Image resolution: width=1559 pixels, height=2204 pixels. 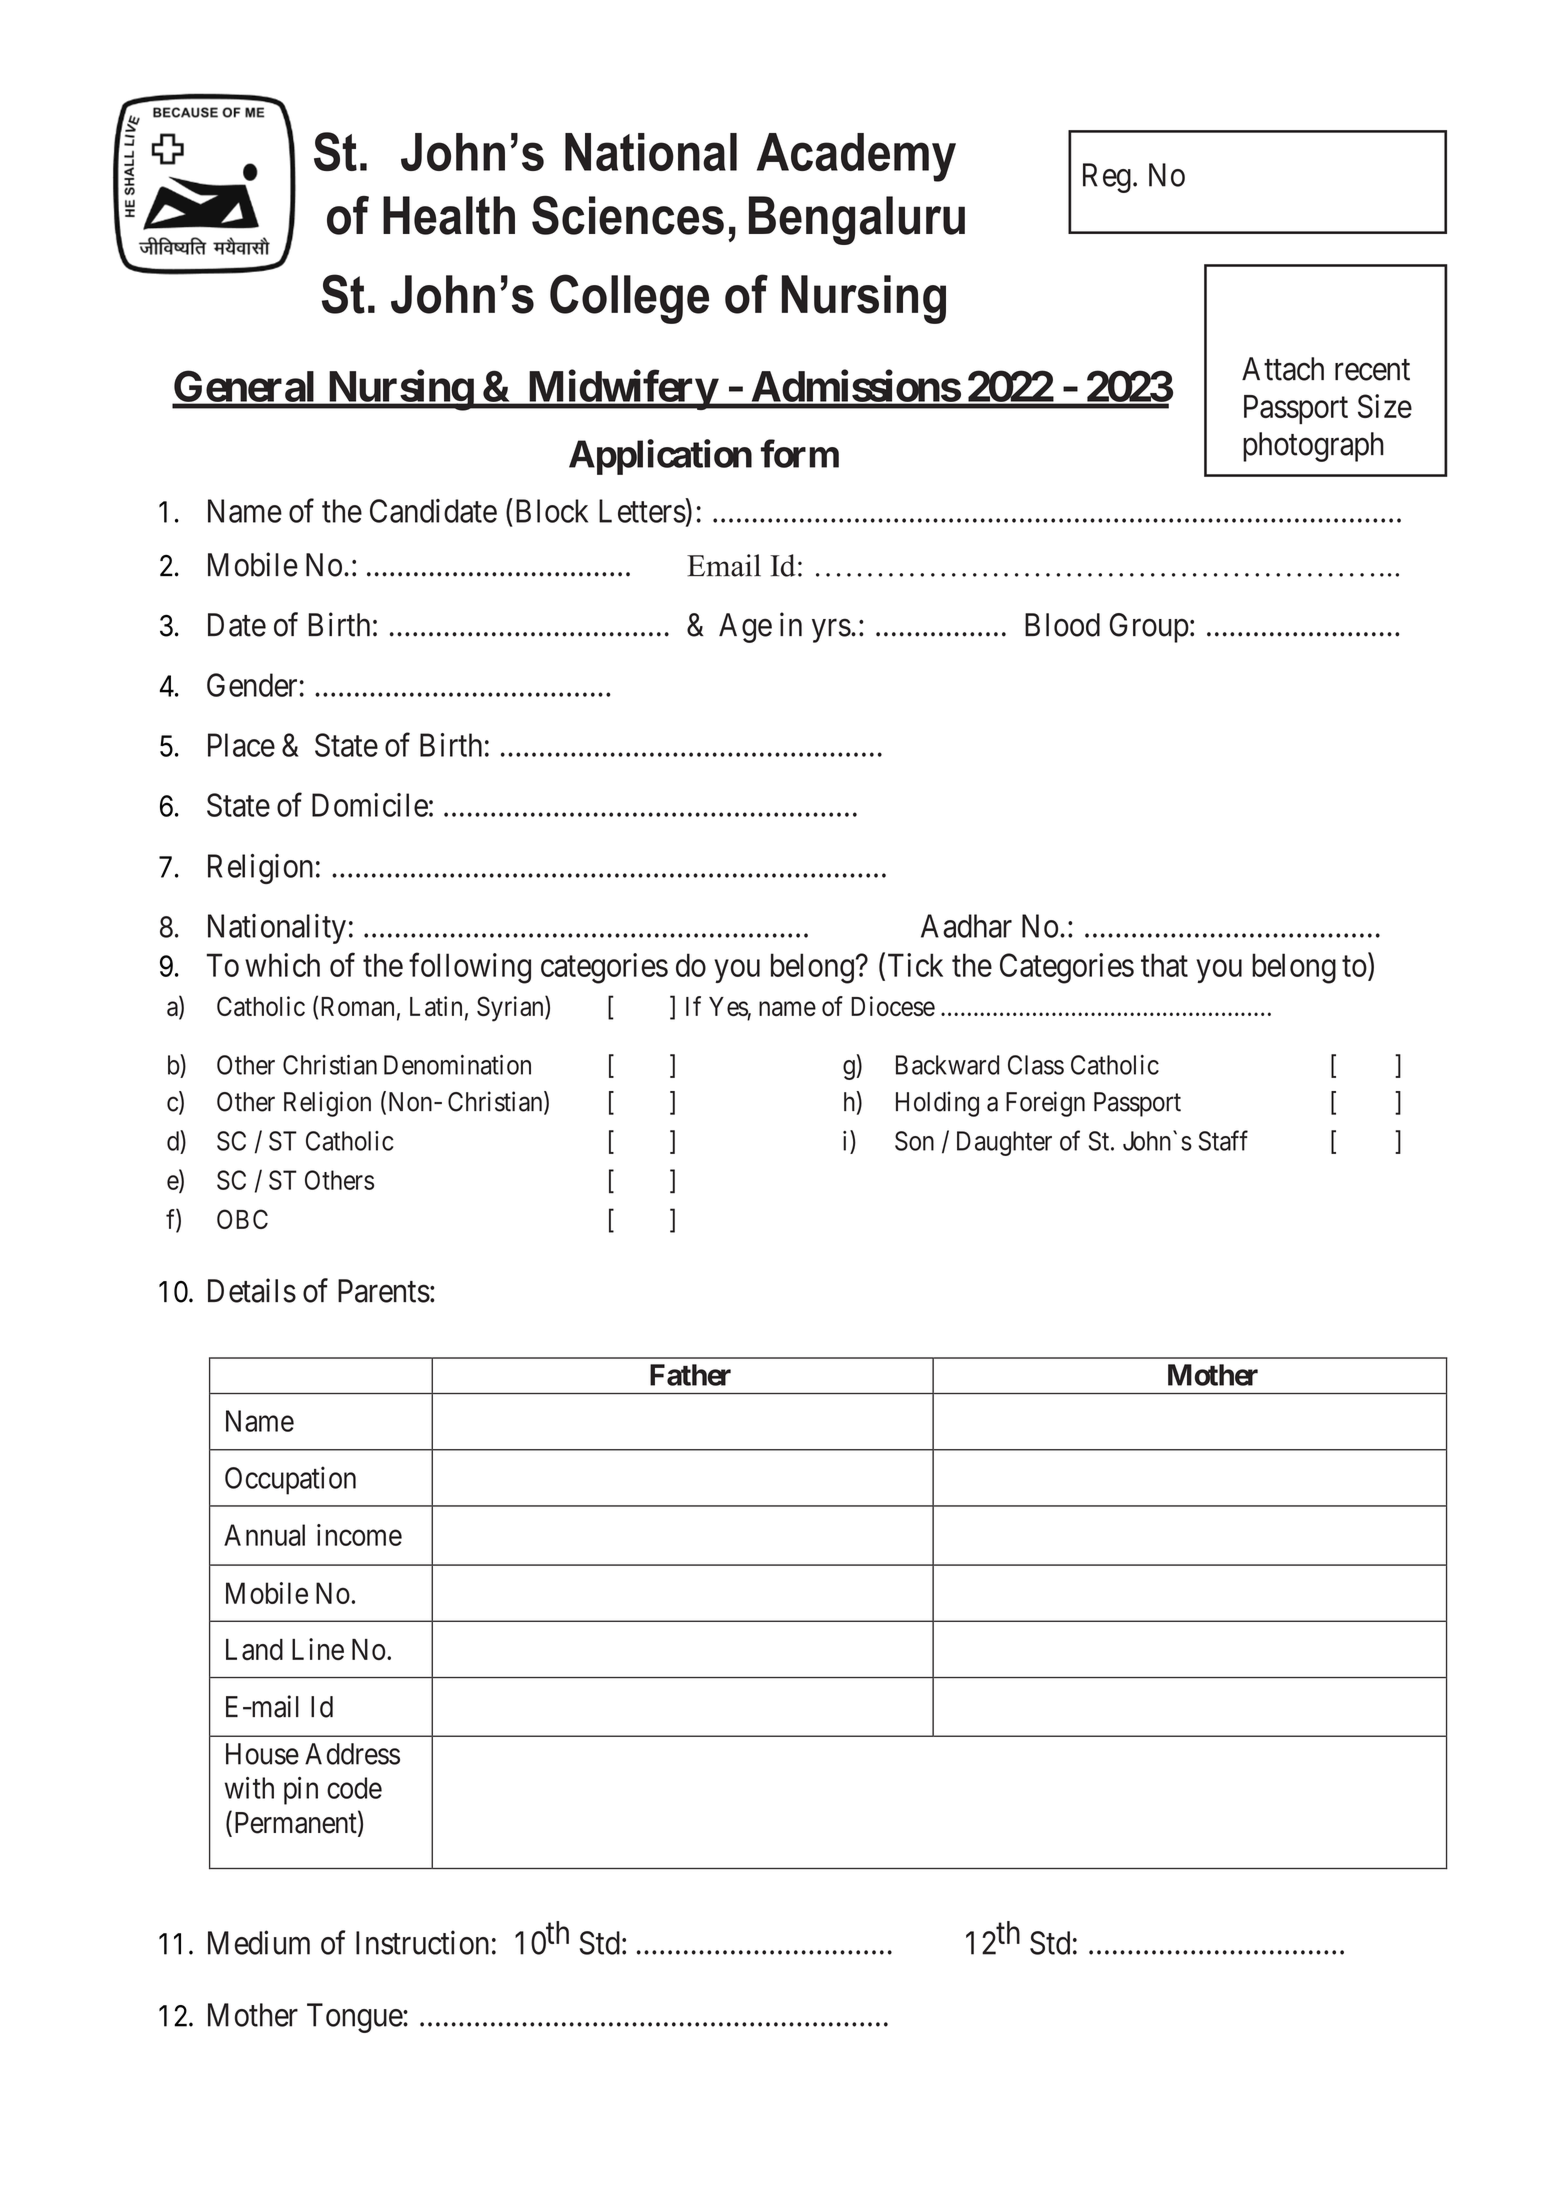 What do you see at coordinates (422, 1942) in the page?
I see `Instruction` at bounding box center [422, 1942].
